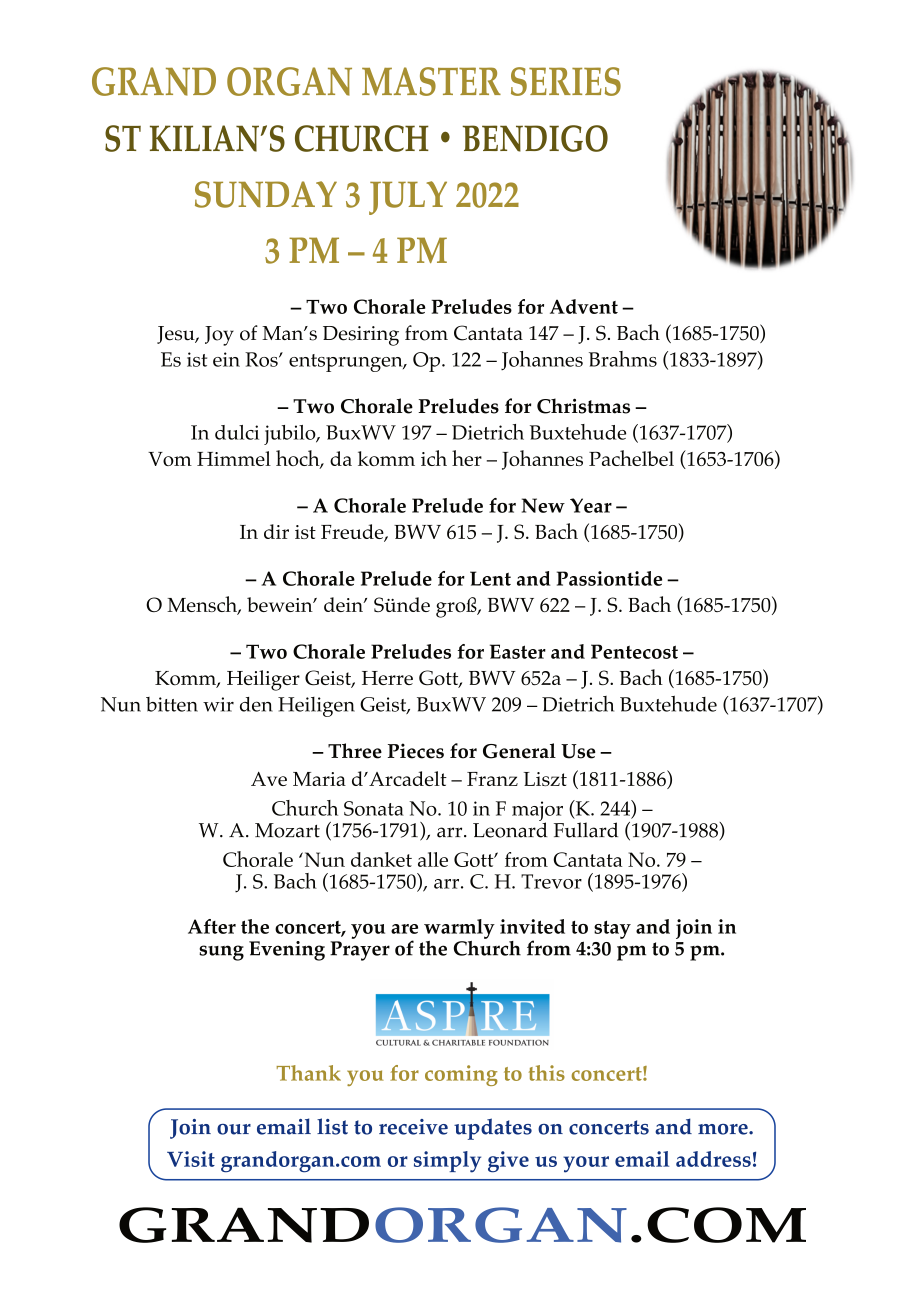 This screenshot has height=1308, width=924. I want to click on SUNDAY, so click(266, 194).
